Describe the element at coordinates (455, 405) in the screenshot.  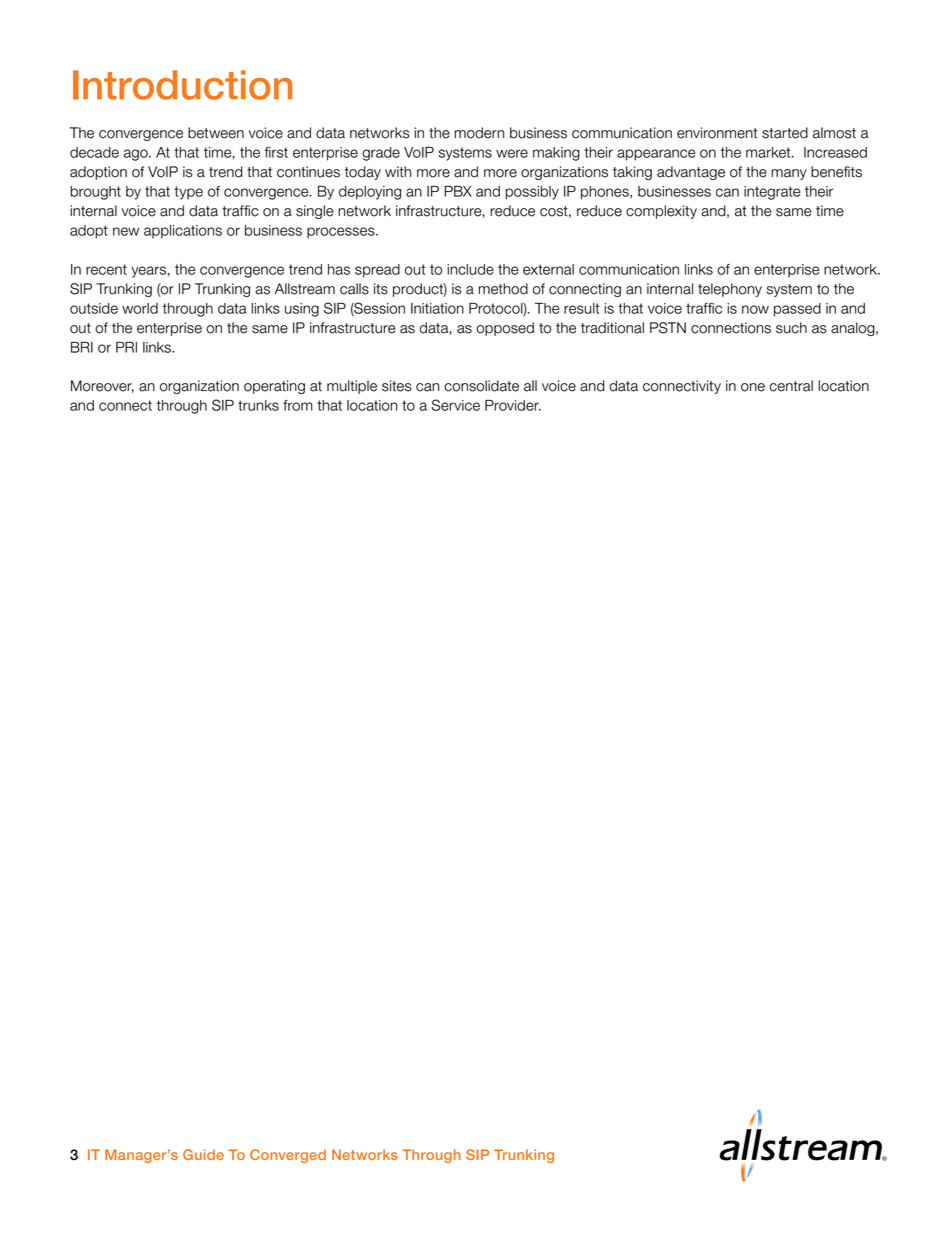
I see `Service` at that location.
